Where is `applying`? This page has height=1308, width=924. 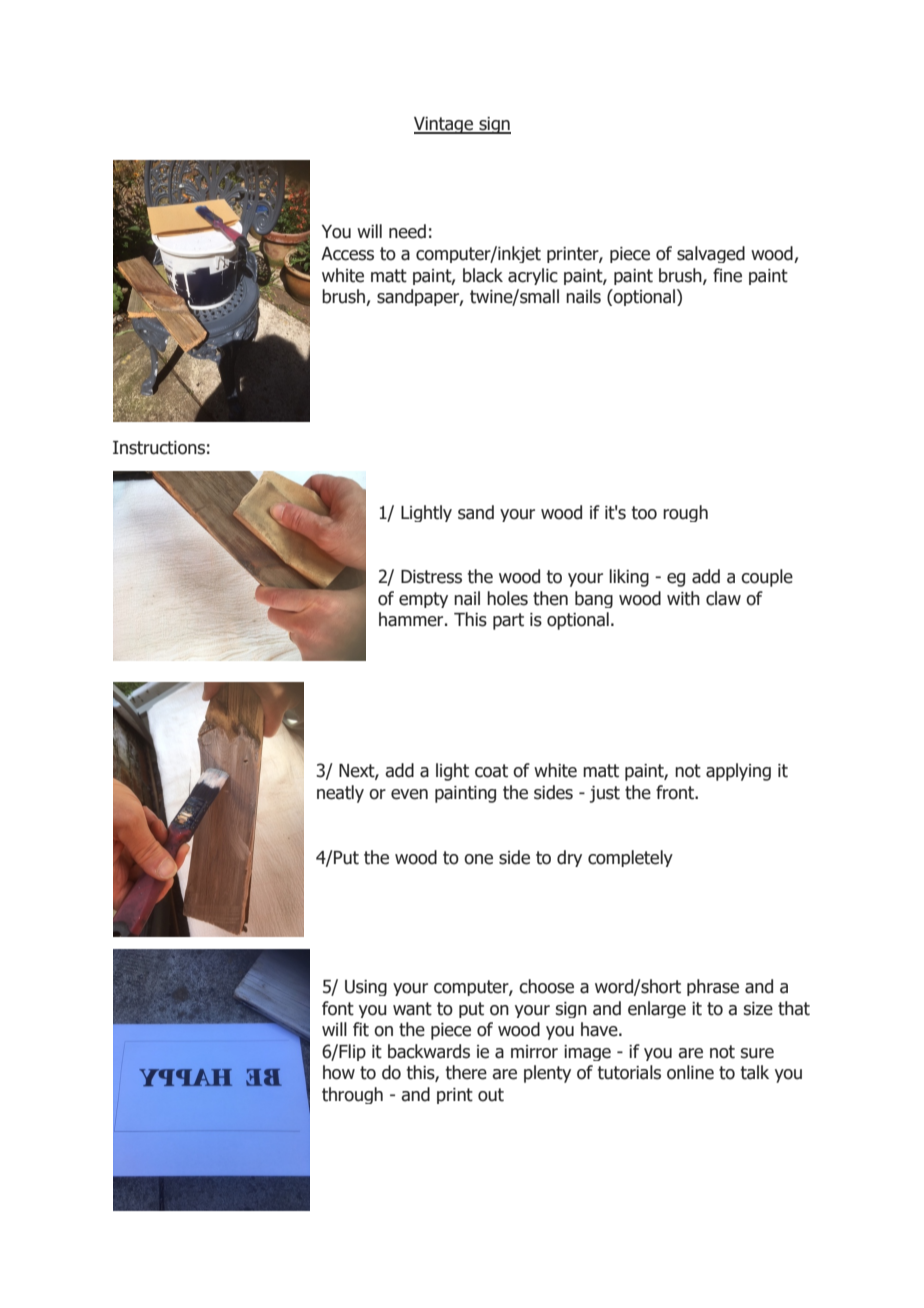
applying is located at coordinates (738, 772).
